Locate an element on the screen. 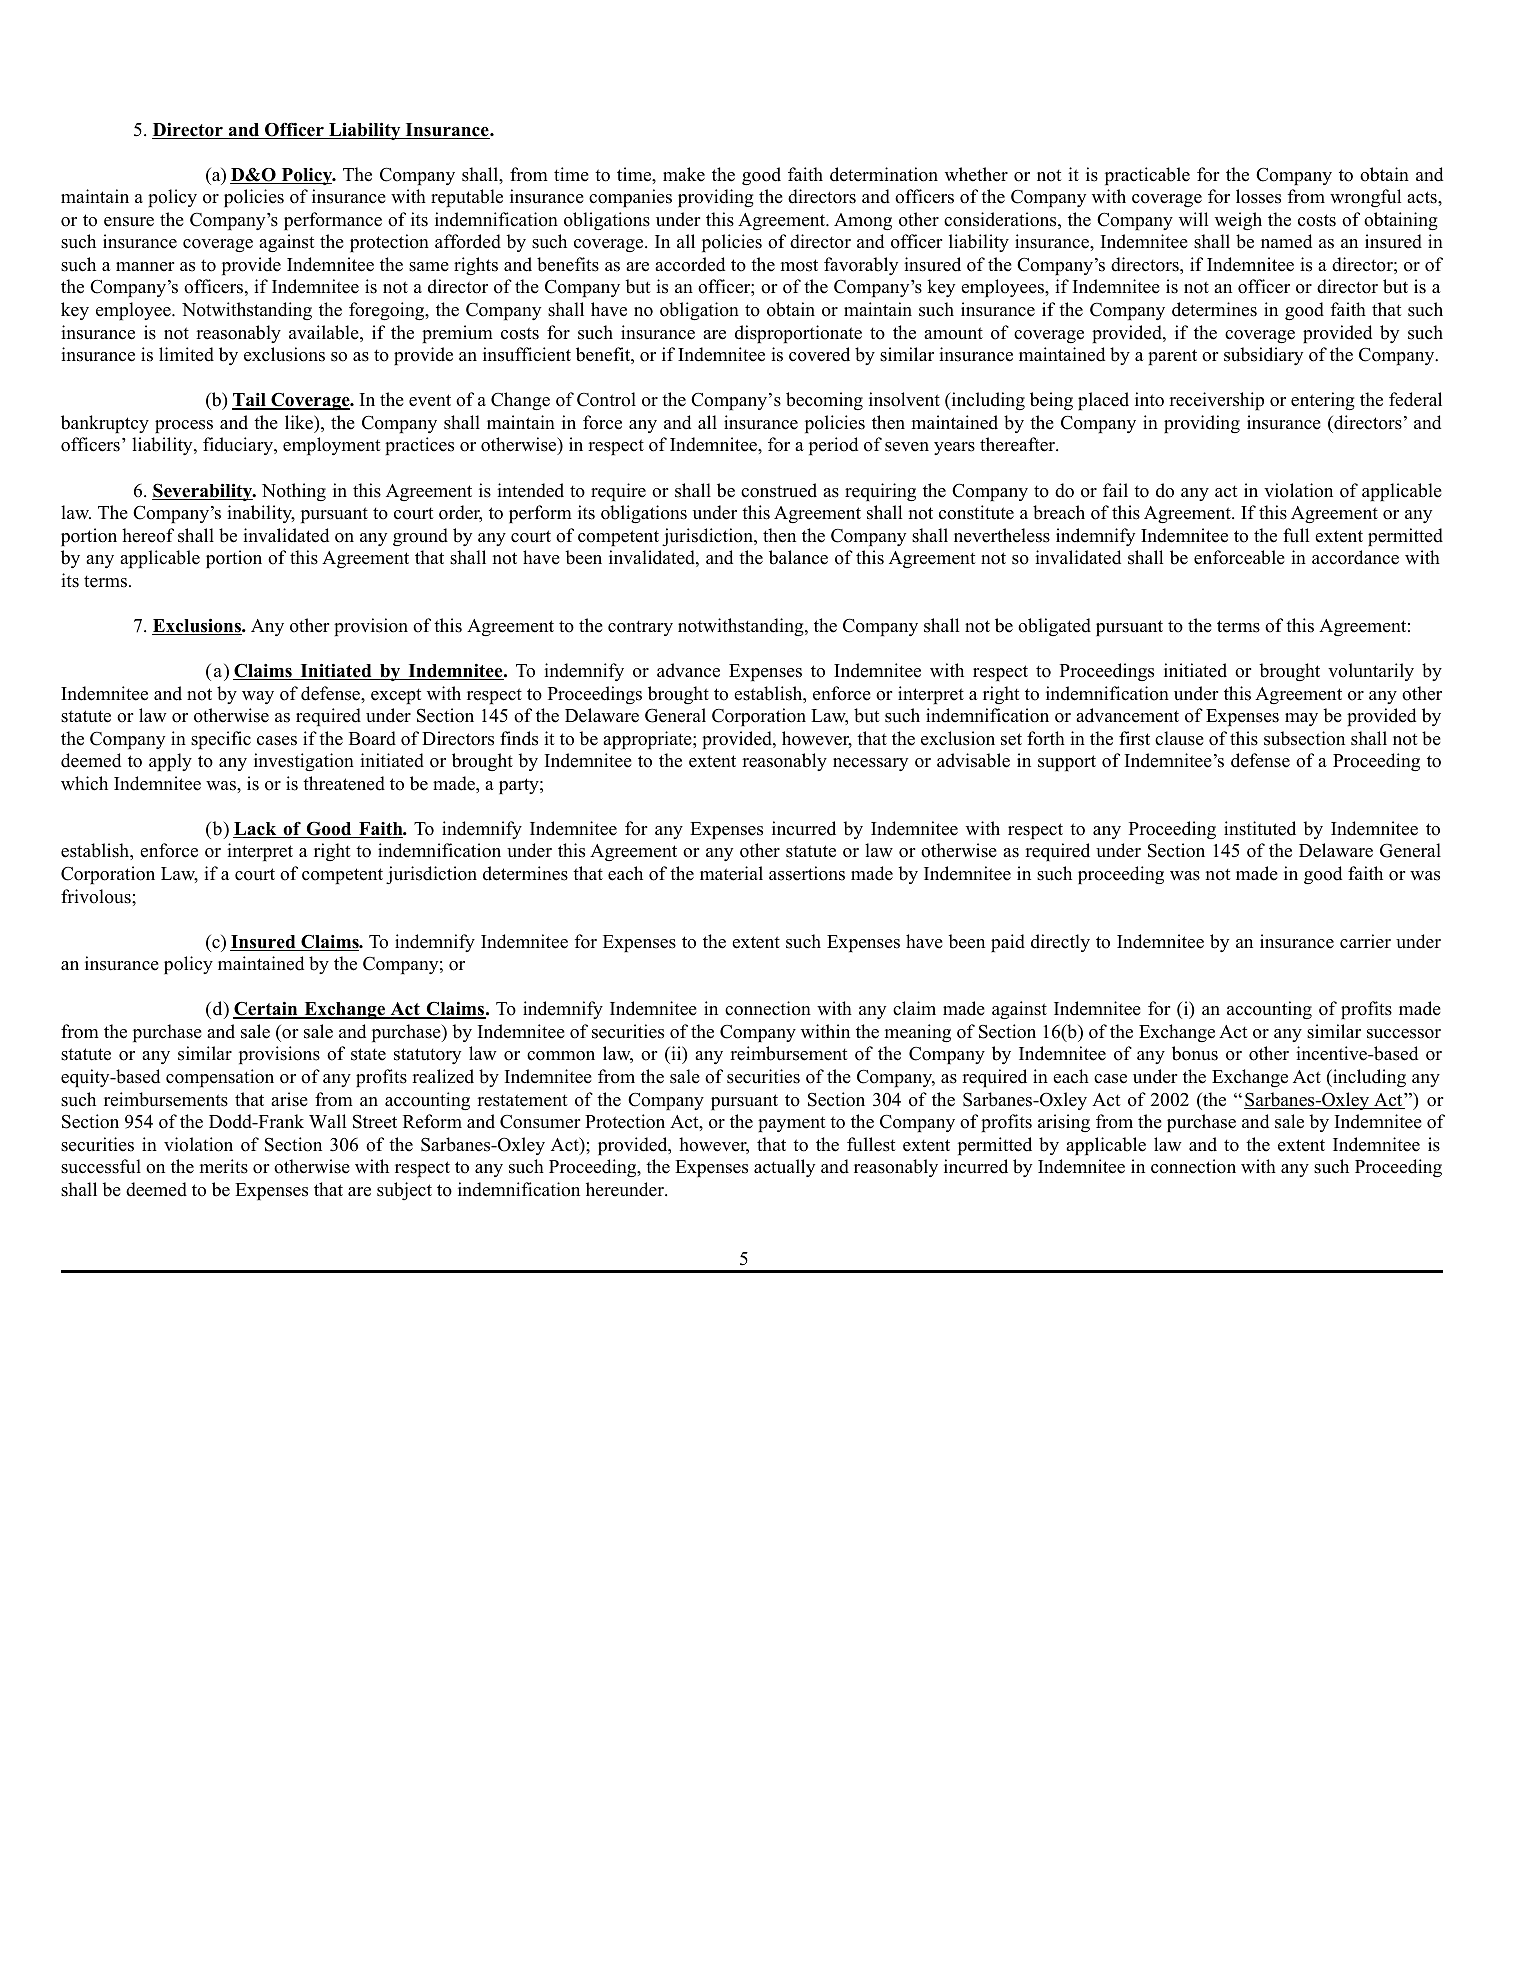 The height and width of the screenshot is (1985, 1534). material is located at coordinates (731, 873).
